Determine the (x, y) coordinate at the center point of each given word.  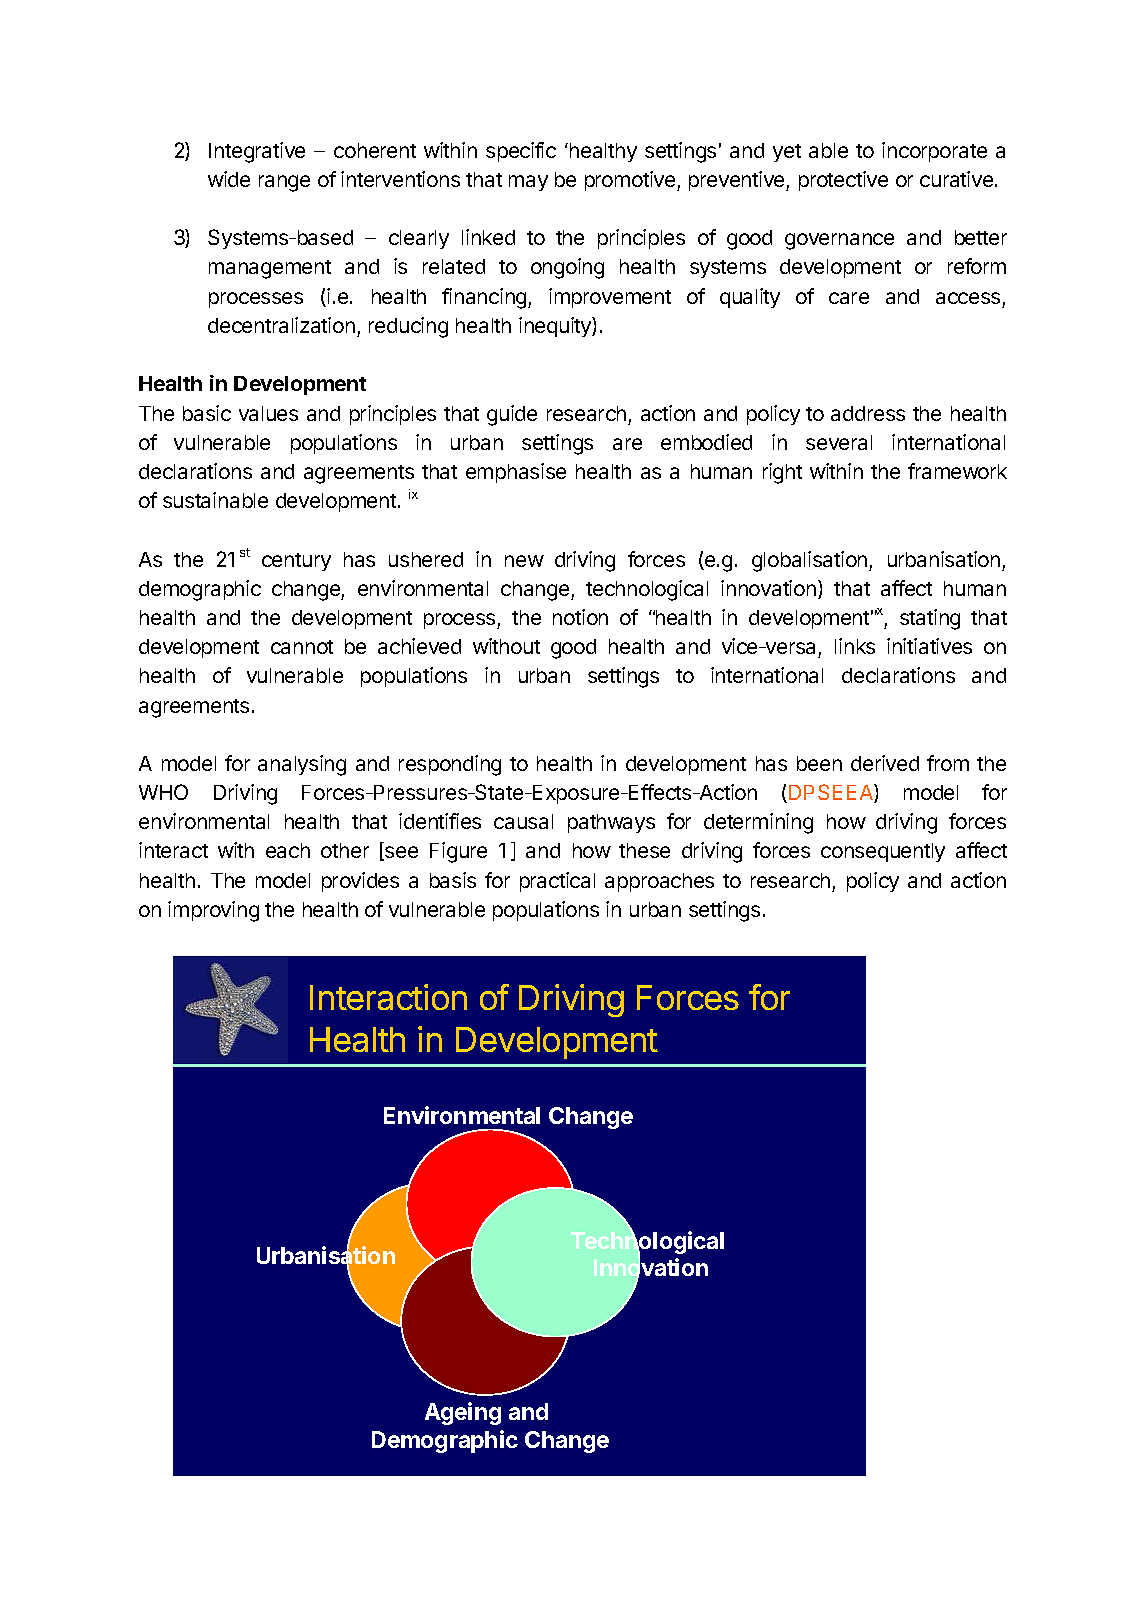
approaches (659, 882)
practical (557, 882)
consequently (883, 852)
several (839, 442)
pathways (611, 823)
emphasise (516, 473)
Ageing (463, 1413)
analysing (302, 765)
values (268, 413)
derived (885, 763)
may (528, 183)
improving (213, 911)
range (284, 183)
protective (843, 181)
